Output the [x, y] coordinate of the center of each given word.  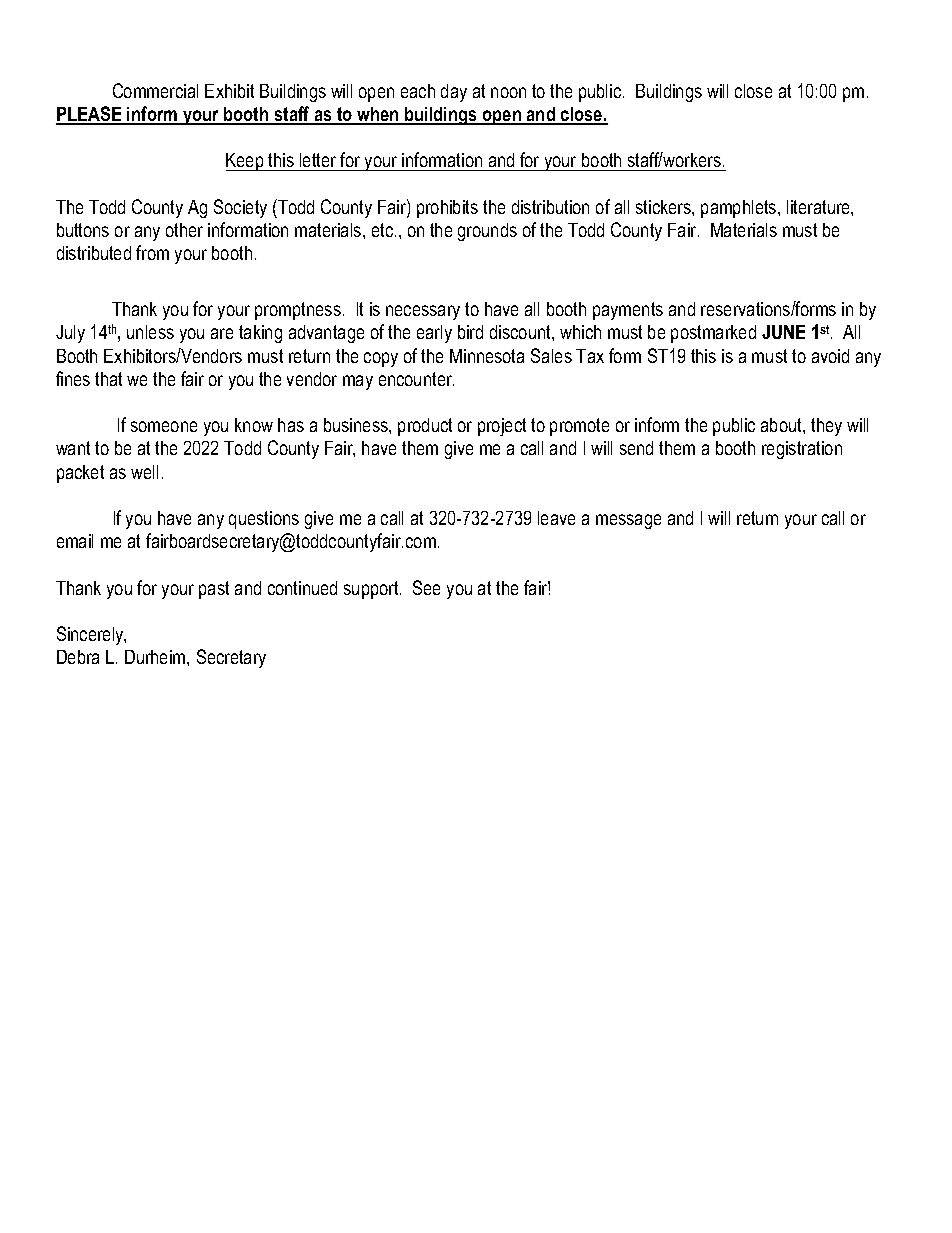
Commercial [155, 90]
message [628, 521]
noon [508, 92]
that [108, 379]
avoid [830, 356]
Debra [78, 657]
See [426, 587]
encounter [416, 379]
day [454, 93]
